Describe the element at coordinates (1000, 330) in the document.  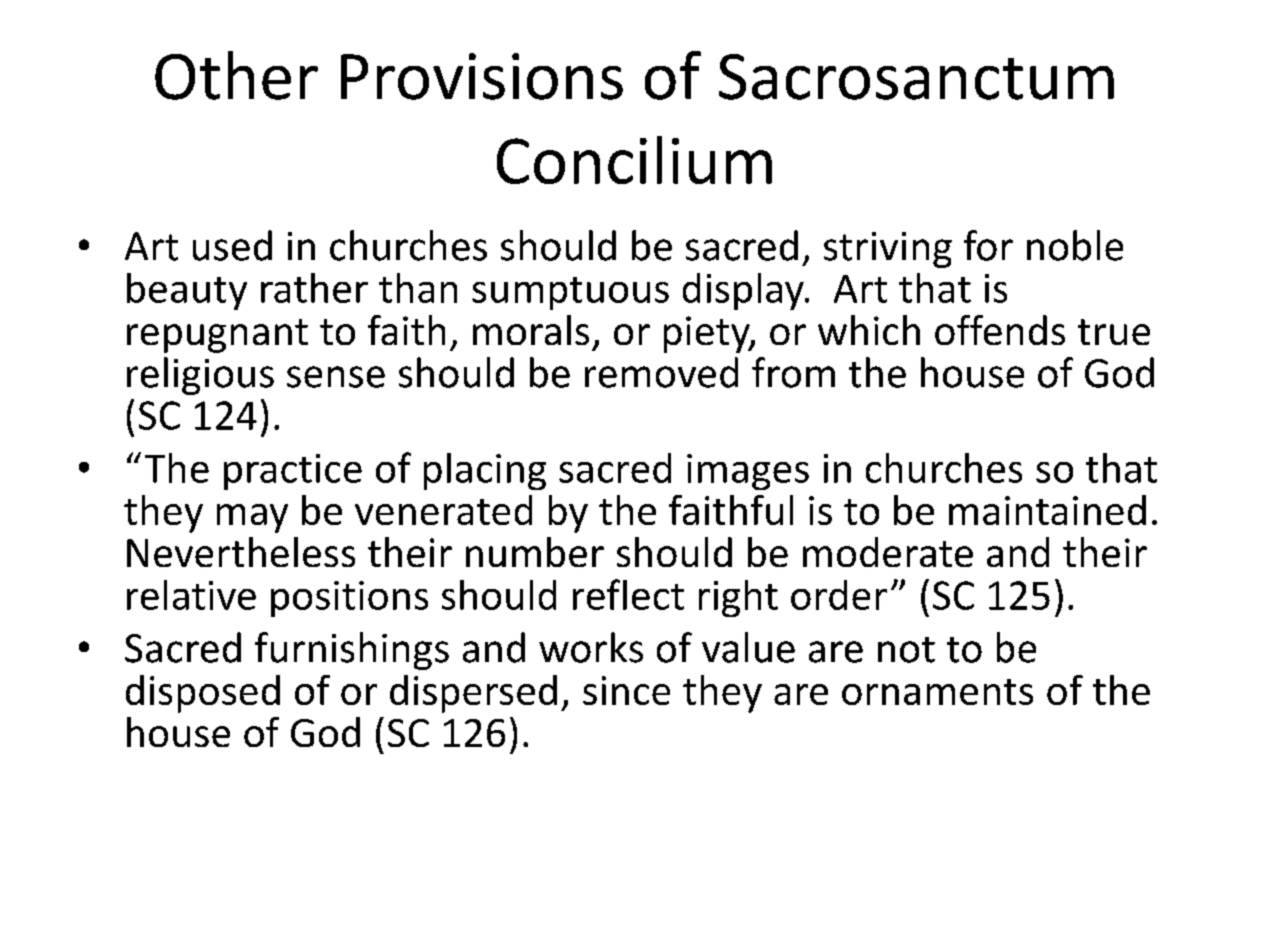
I see `offends` at that location.
